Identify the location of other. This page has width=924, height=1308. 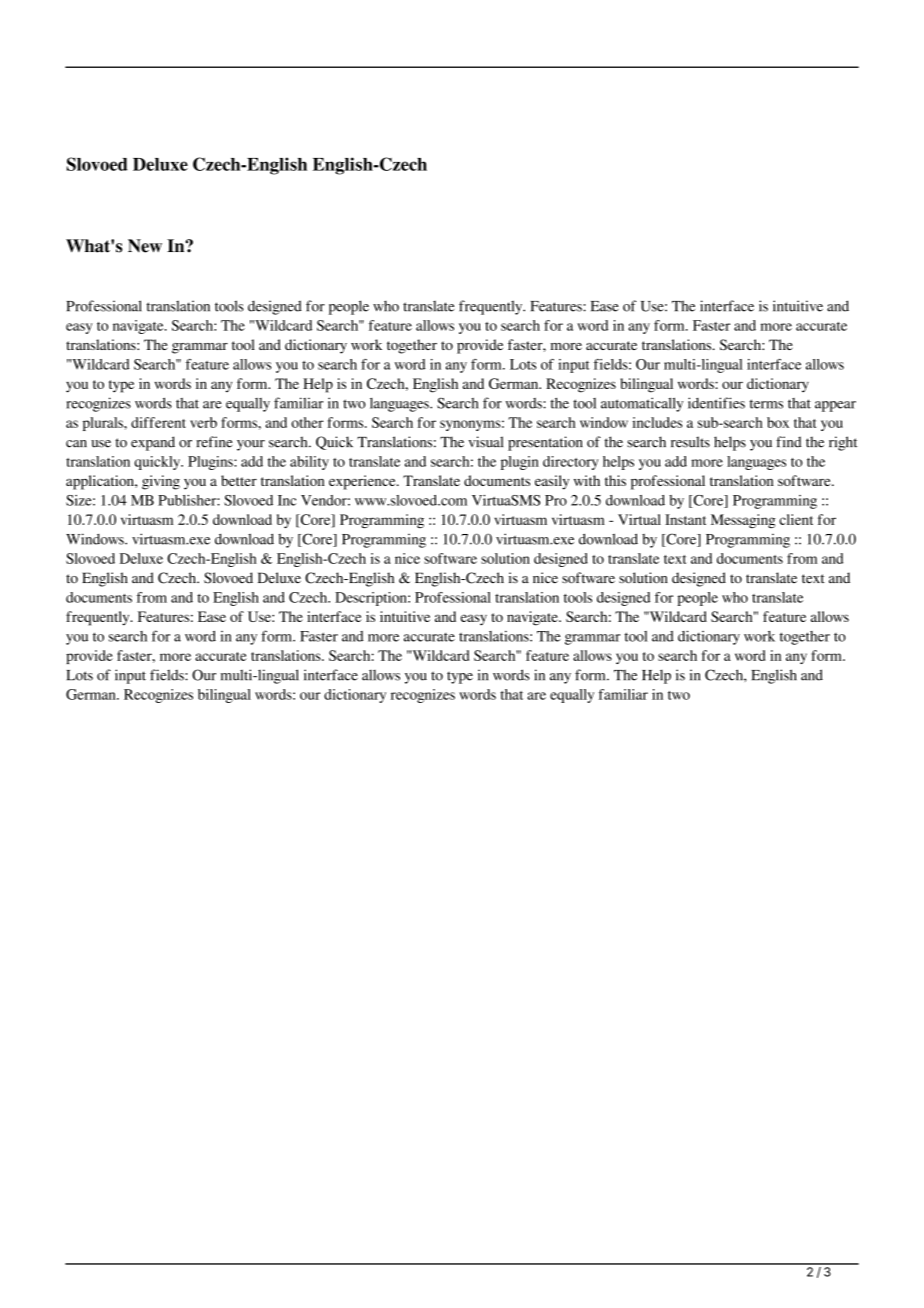
(307, 422).
